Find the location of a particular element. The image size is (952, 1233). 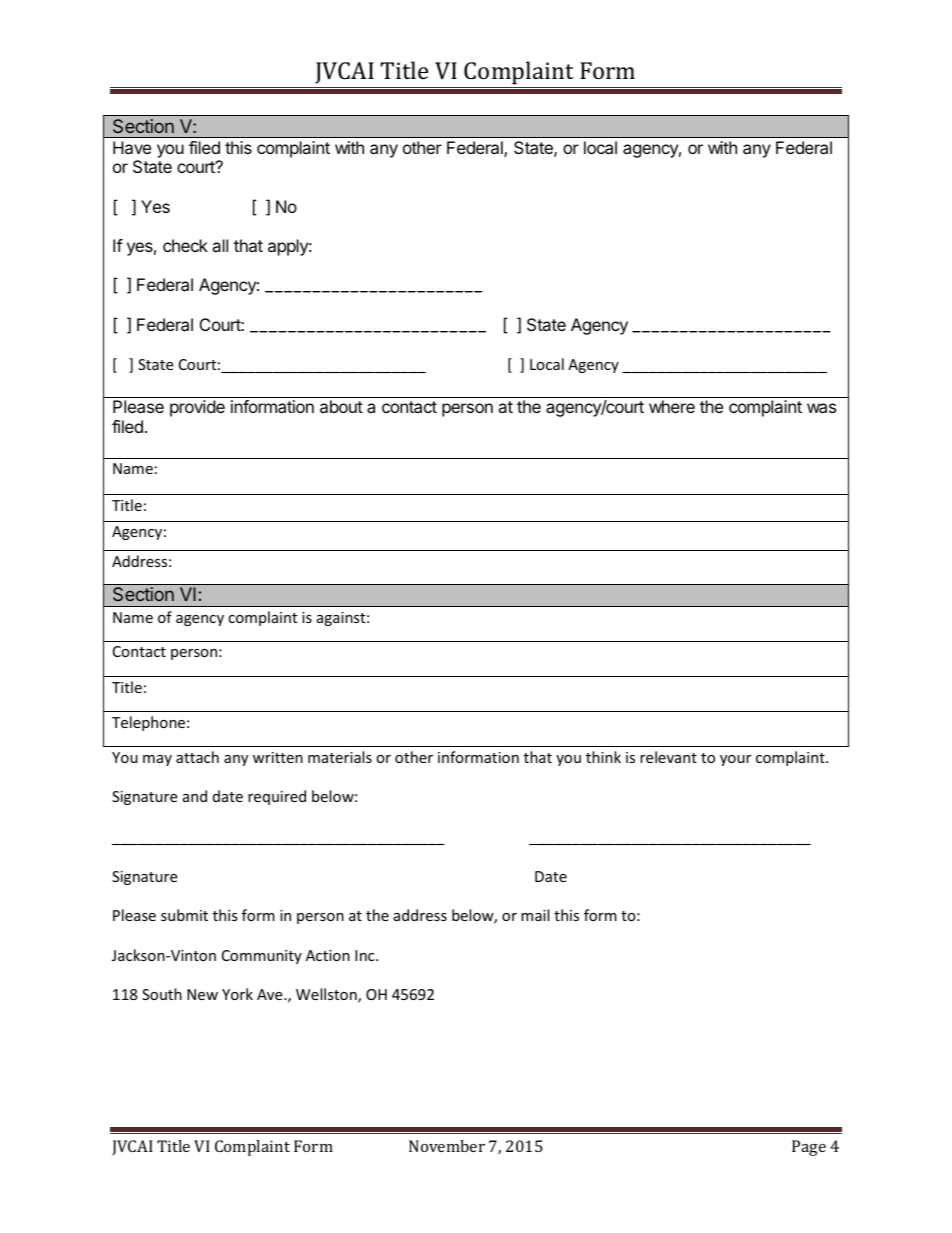

New is located at coordinates (202, 994).
